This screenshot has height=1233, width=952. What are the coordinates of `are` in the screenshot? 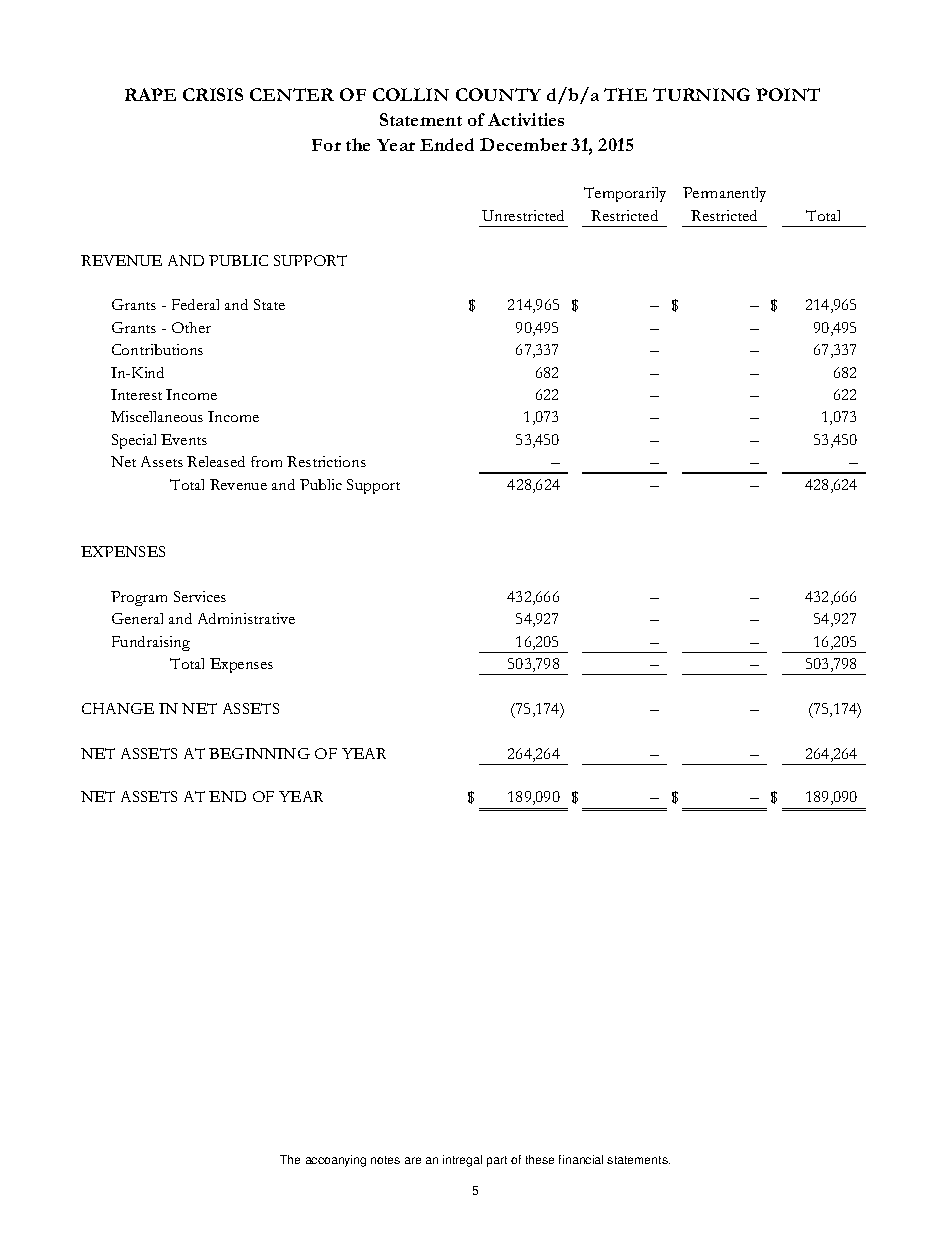 It's located at (413, 1160).
